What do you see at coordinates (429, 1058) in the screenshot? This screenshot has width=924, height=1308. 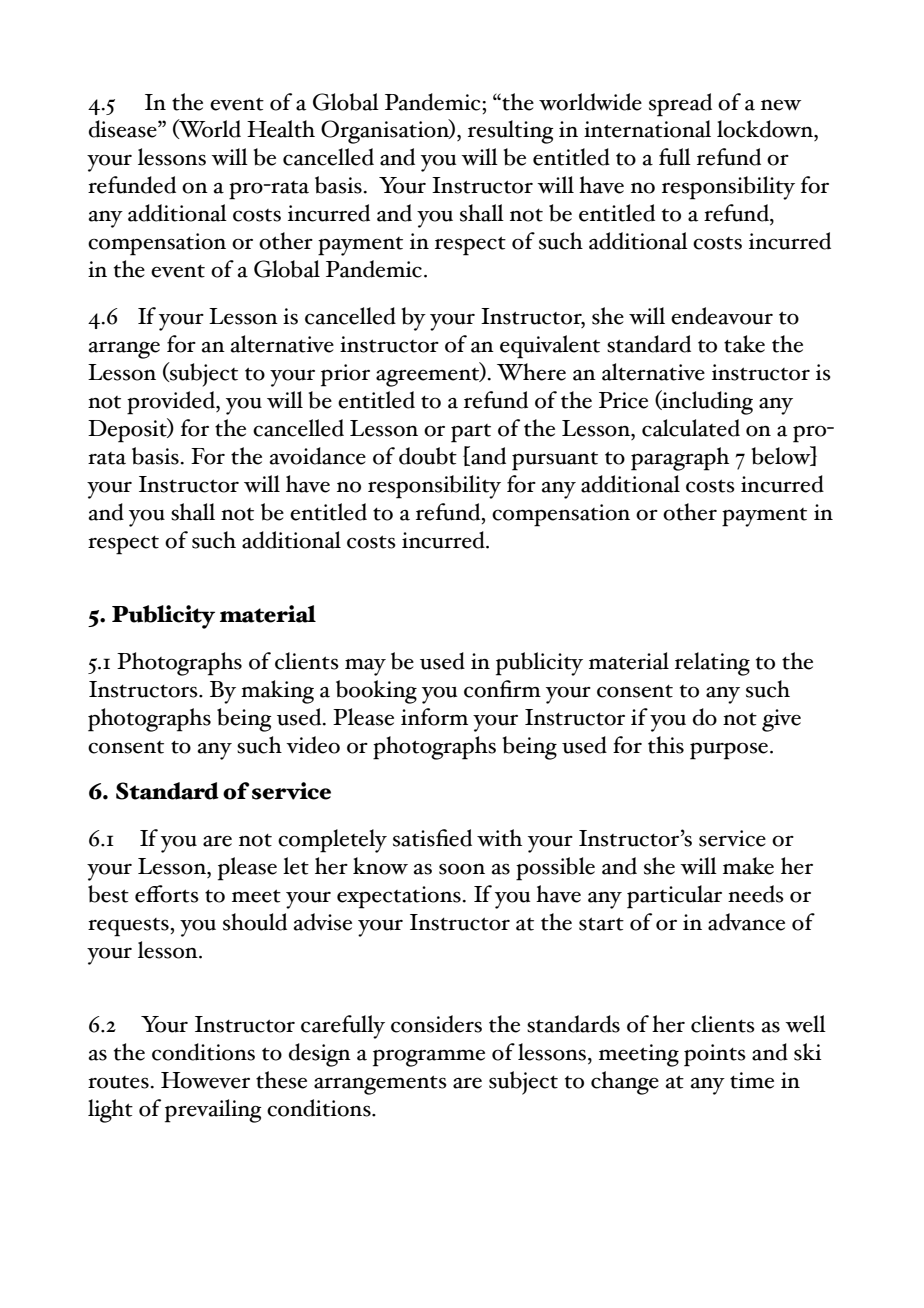 I see `programme` at bounding box center [429, 1058].
